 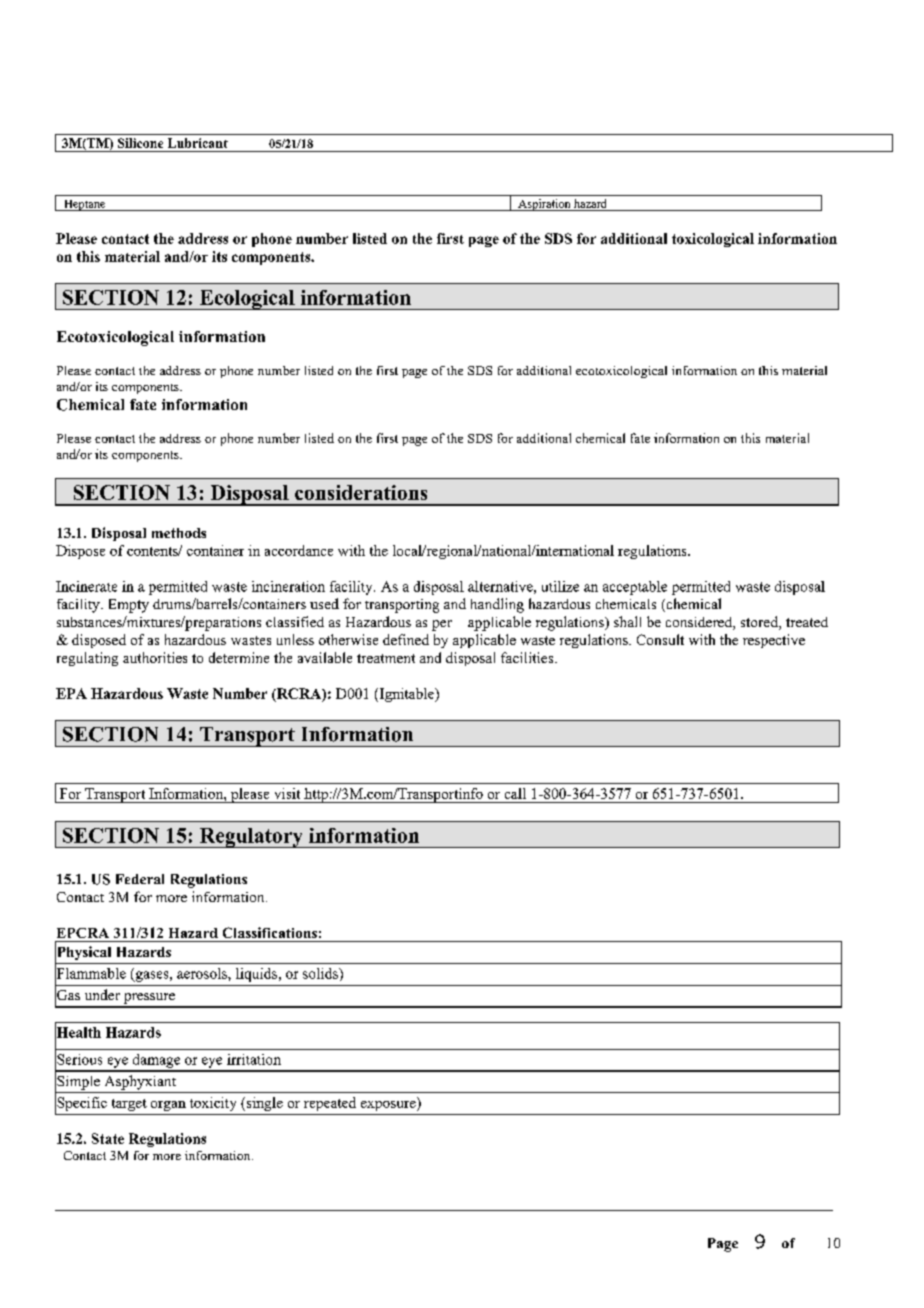 What do you see at coordinates (251, 838) in the image?
I see `Regulatory` at bounding box center [251, 838].
